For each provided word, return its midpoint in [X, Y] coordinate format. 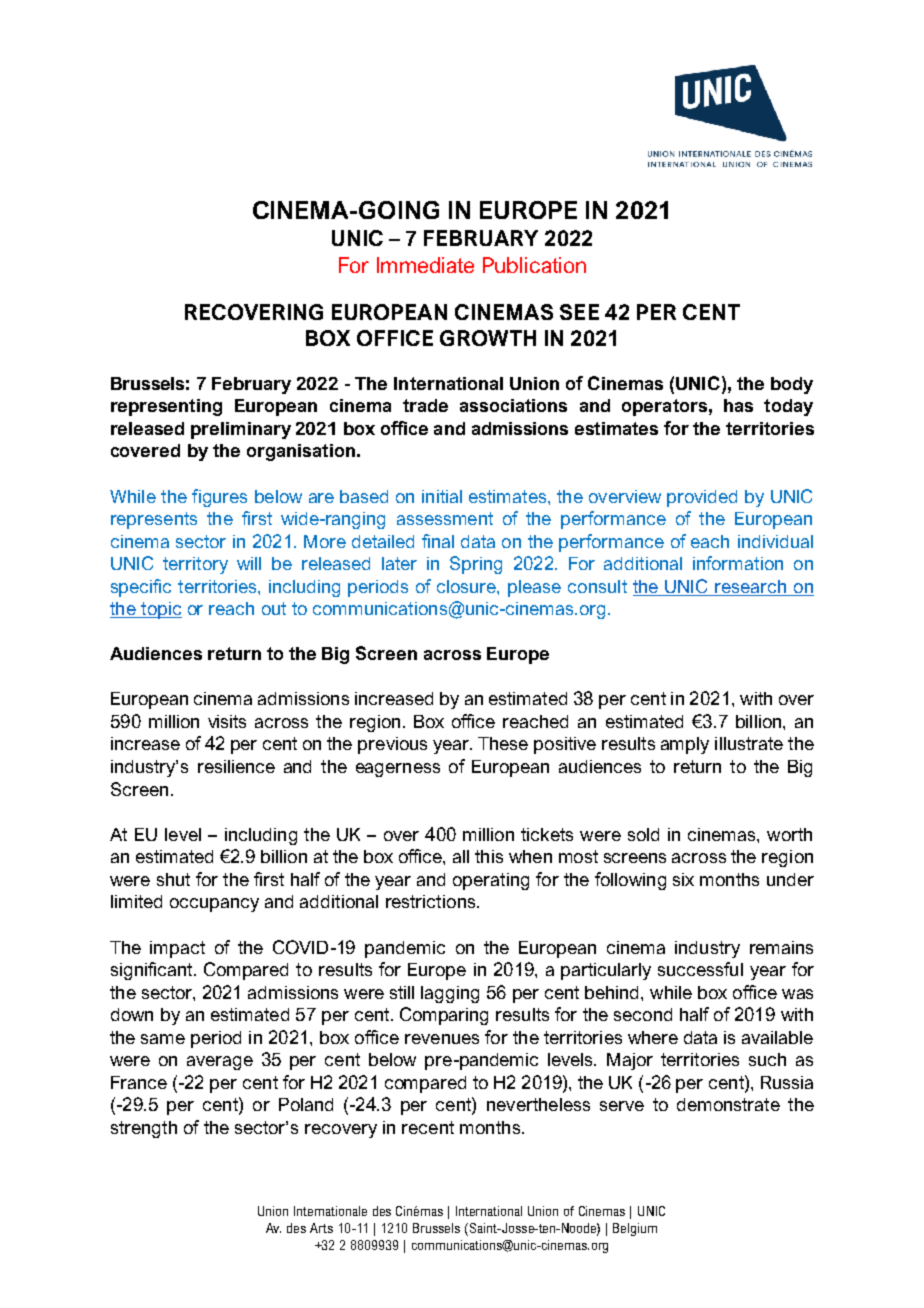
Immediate [425, 265]
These [503, 743]
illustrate [749, 743]
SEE [579, 312]
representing [166, 407]
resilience [236, 766]
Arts [321, 1228]
